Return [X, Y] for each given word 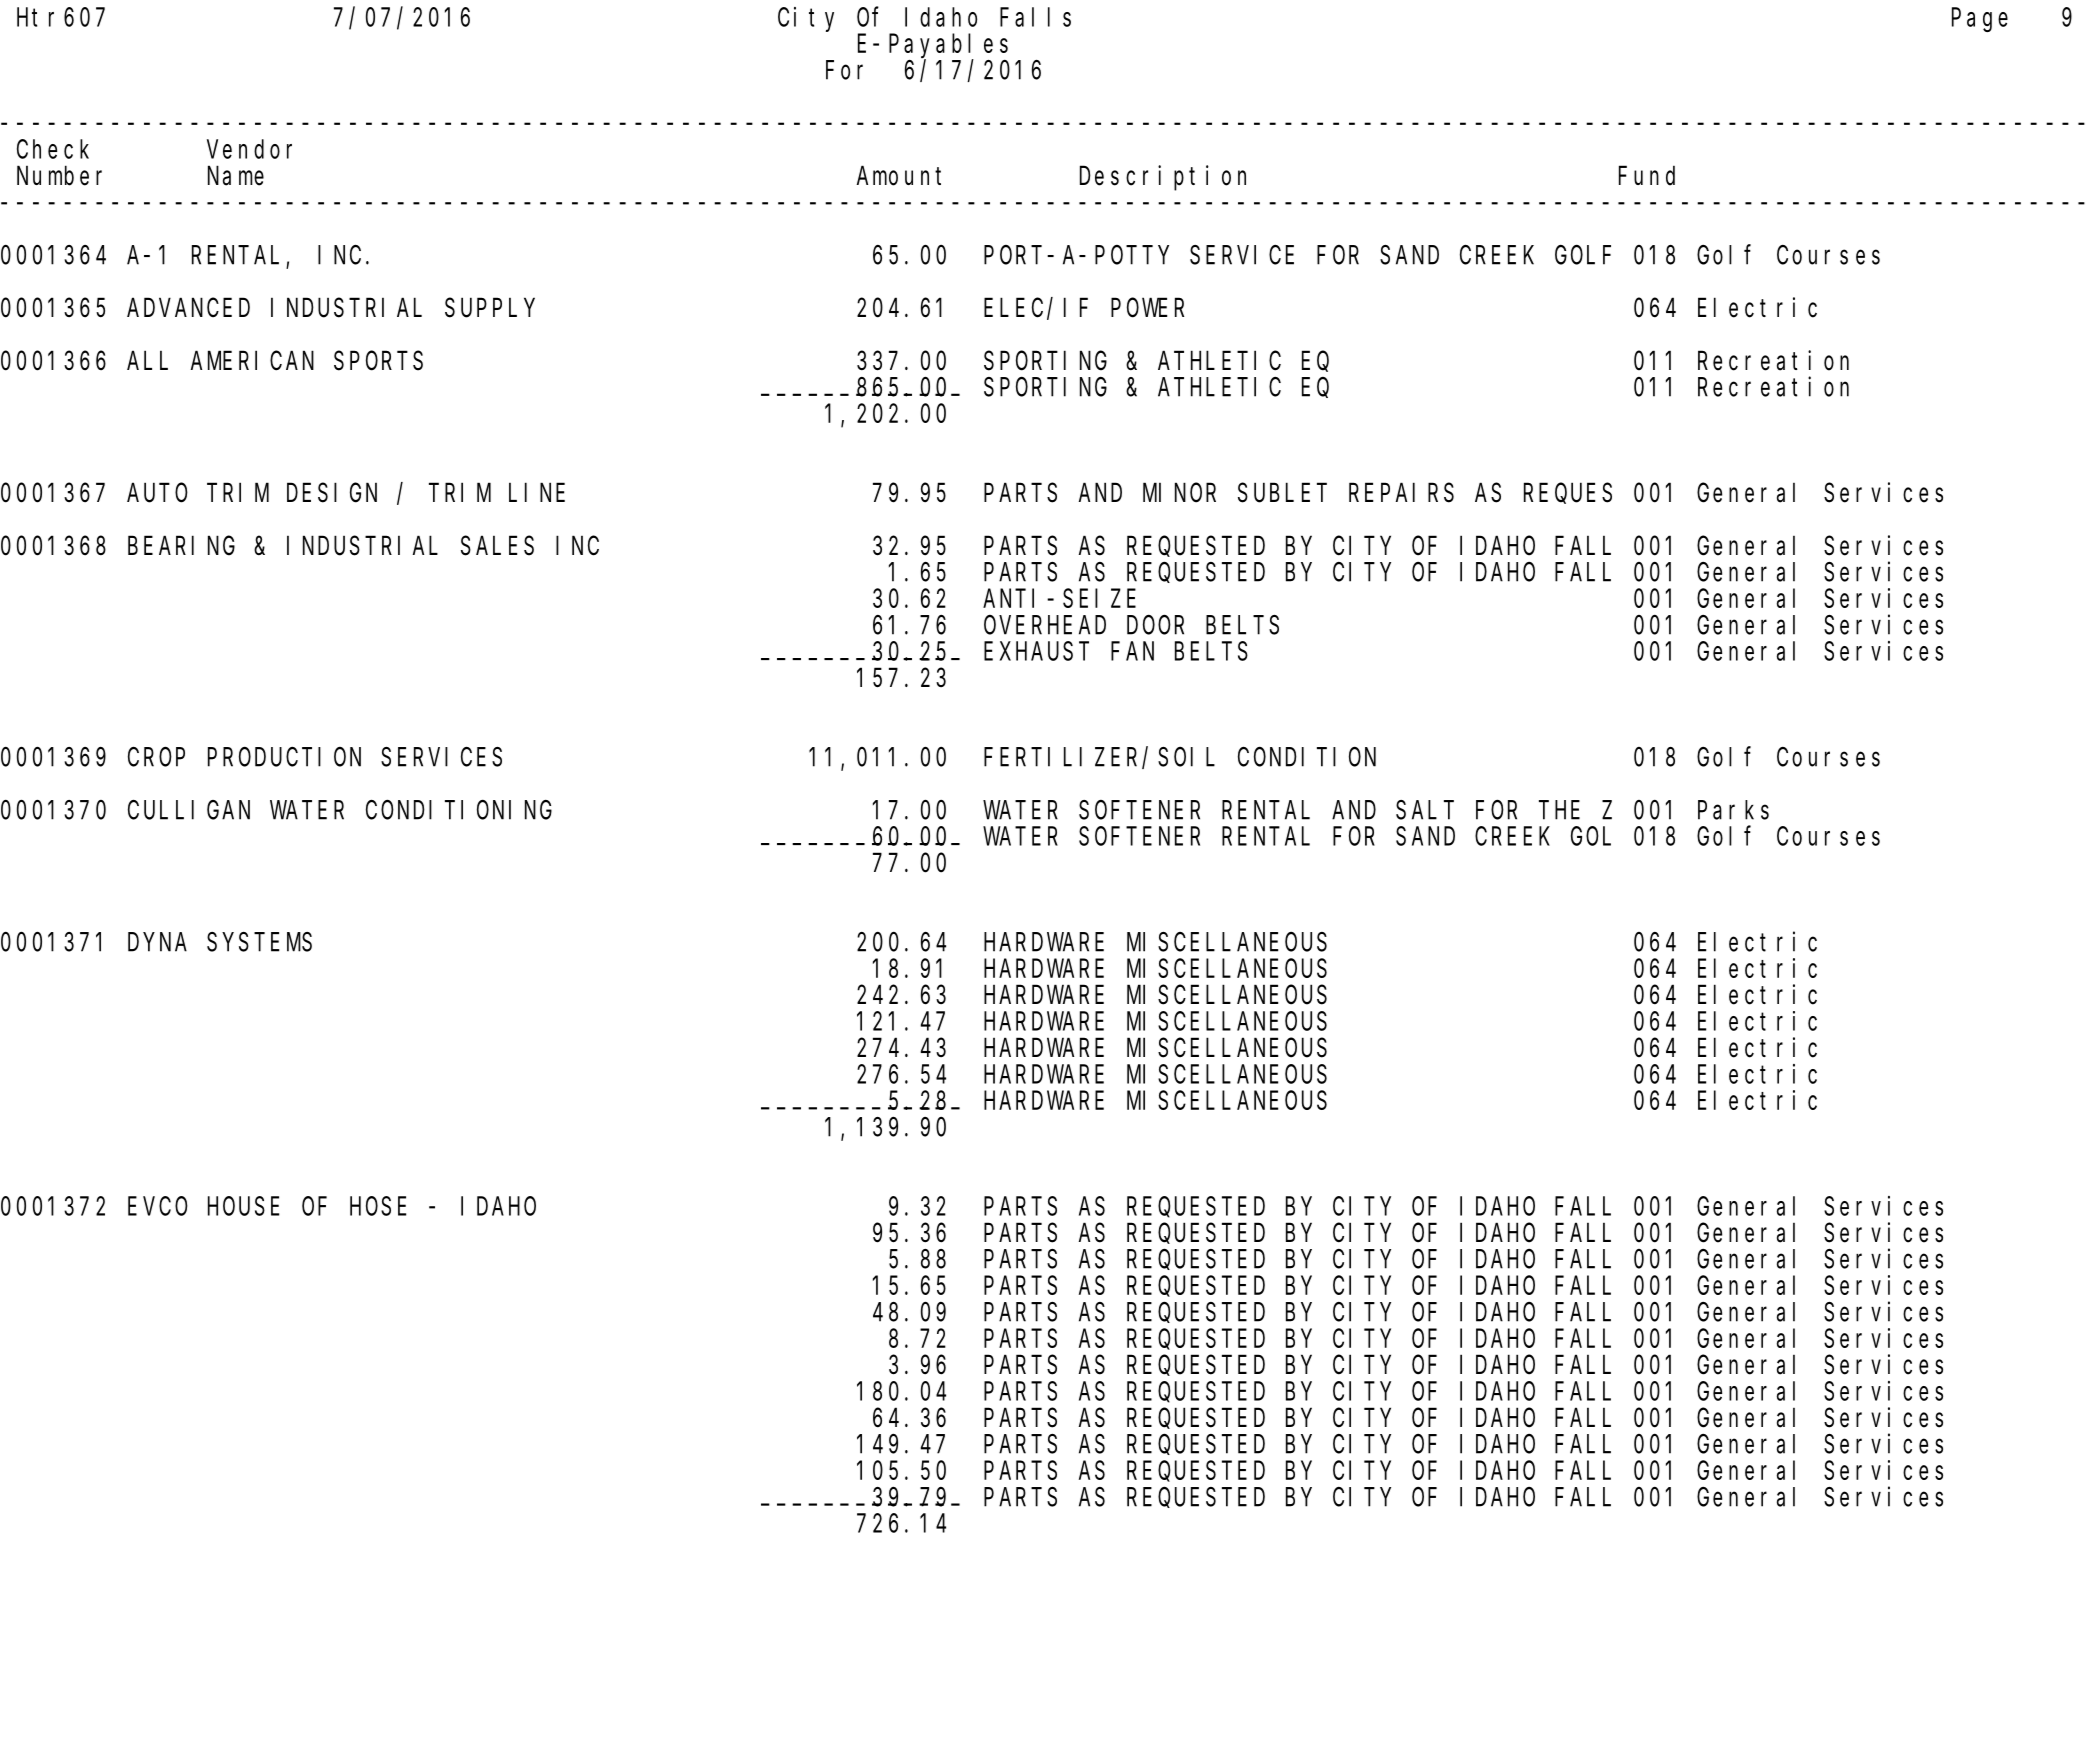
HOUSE [243, 1207]
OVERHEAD [1045, 625]
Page [1980, 20]
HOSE [378, 1207]
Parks [1733, 810]
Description [1163, 178]
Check [53, 149]
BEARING [181, 546]
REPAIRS [1401, 493]
